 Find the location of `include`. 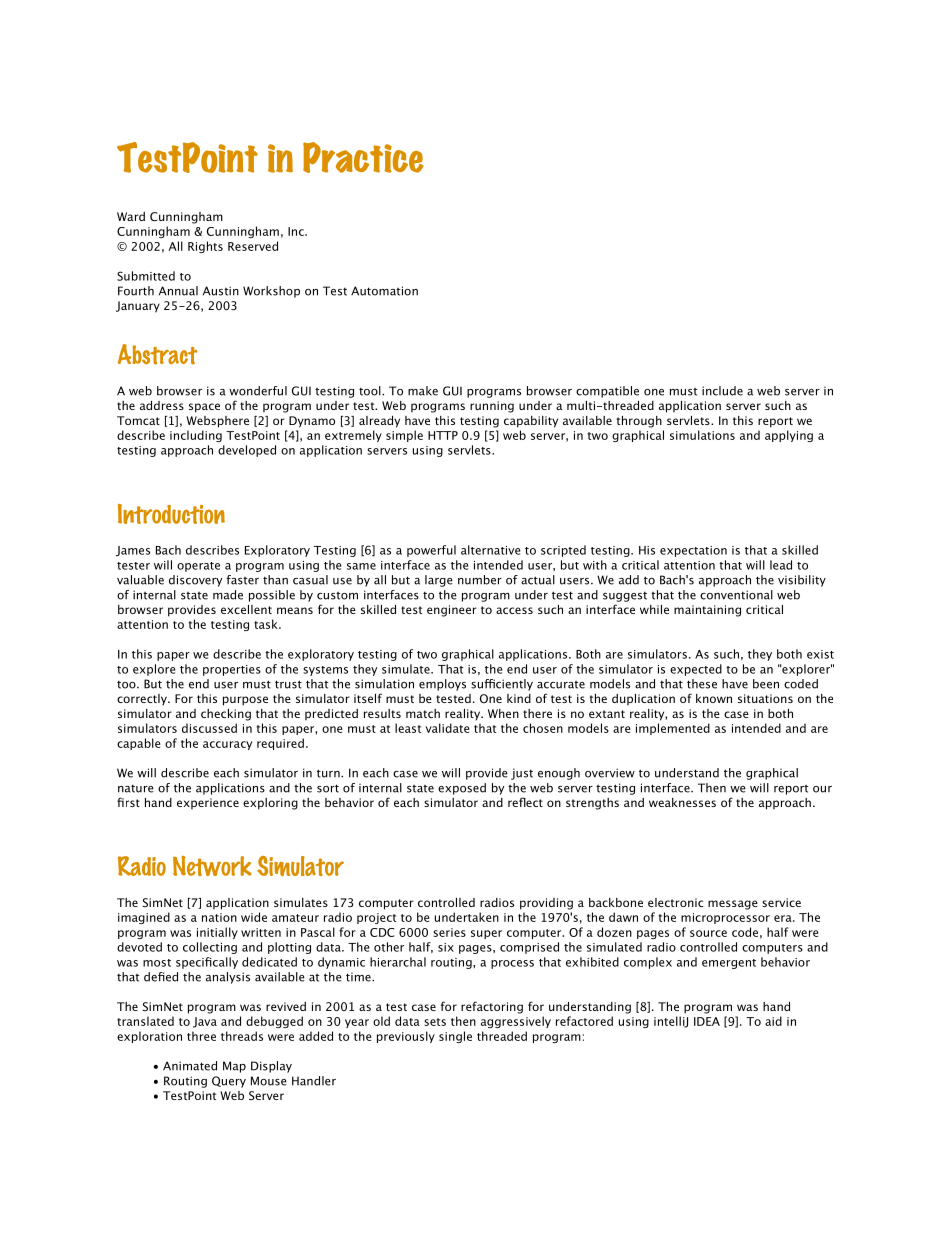

include is located at coordinates (722, 391).
